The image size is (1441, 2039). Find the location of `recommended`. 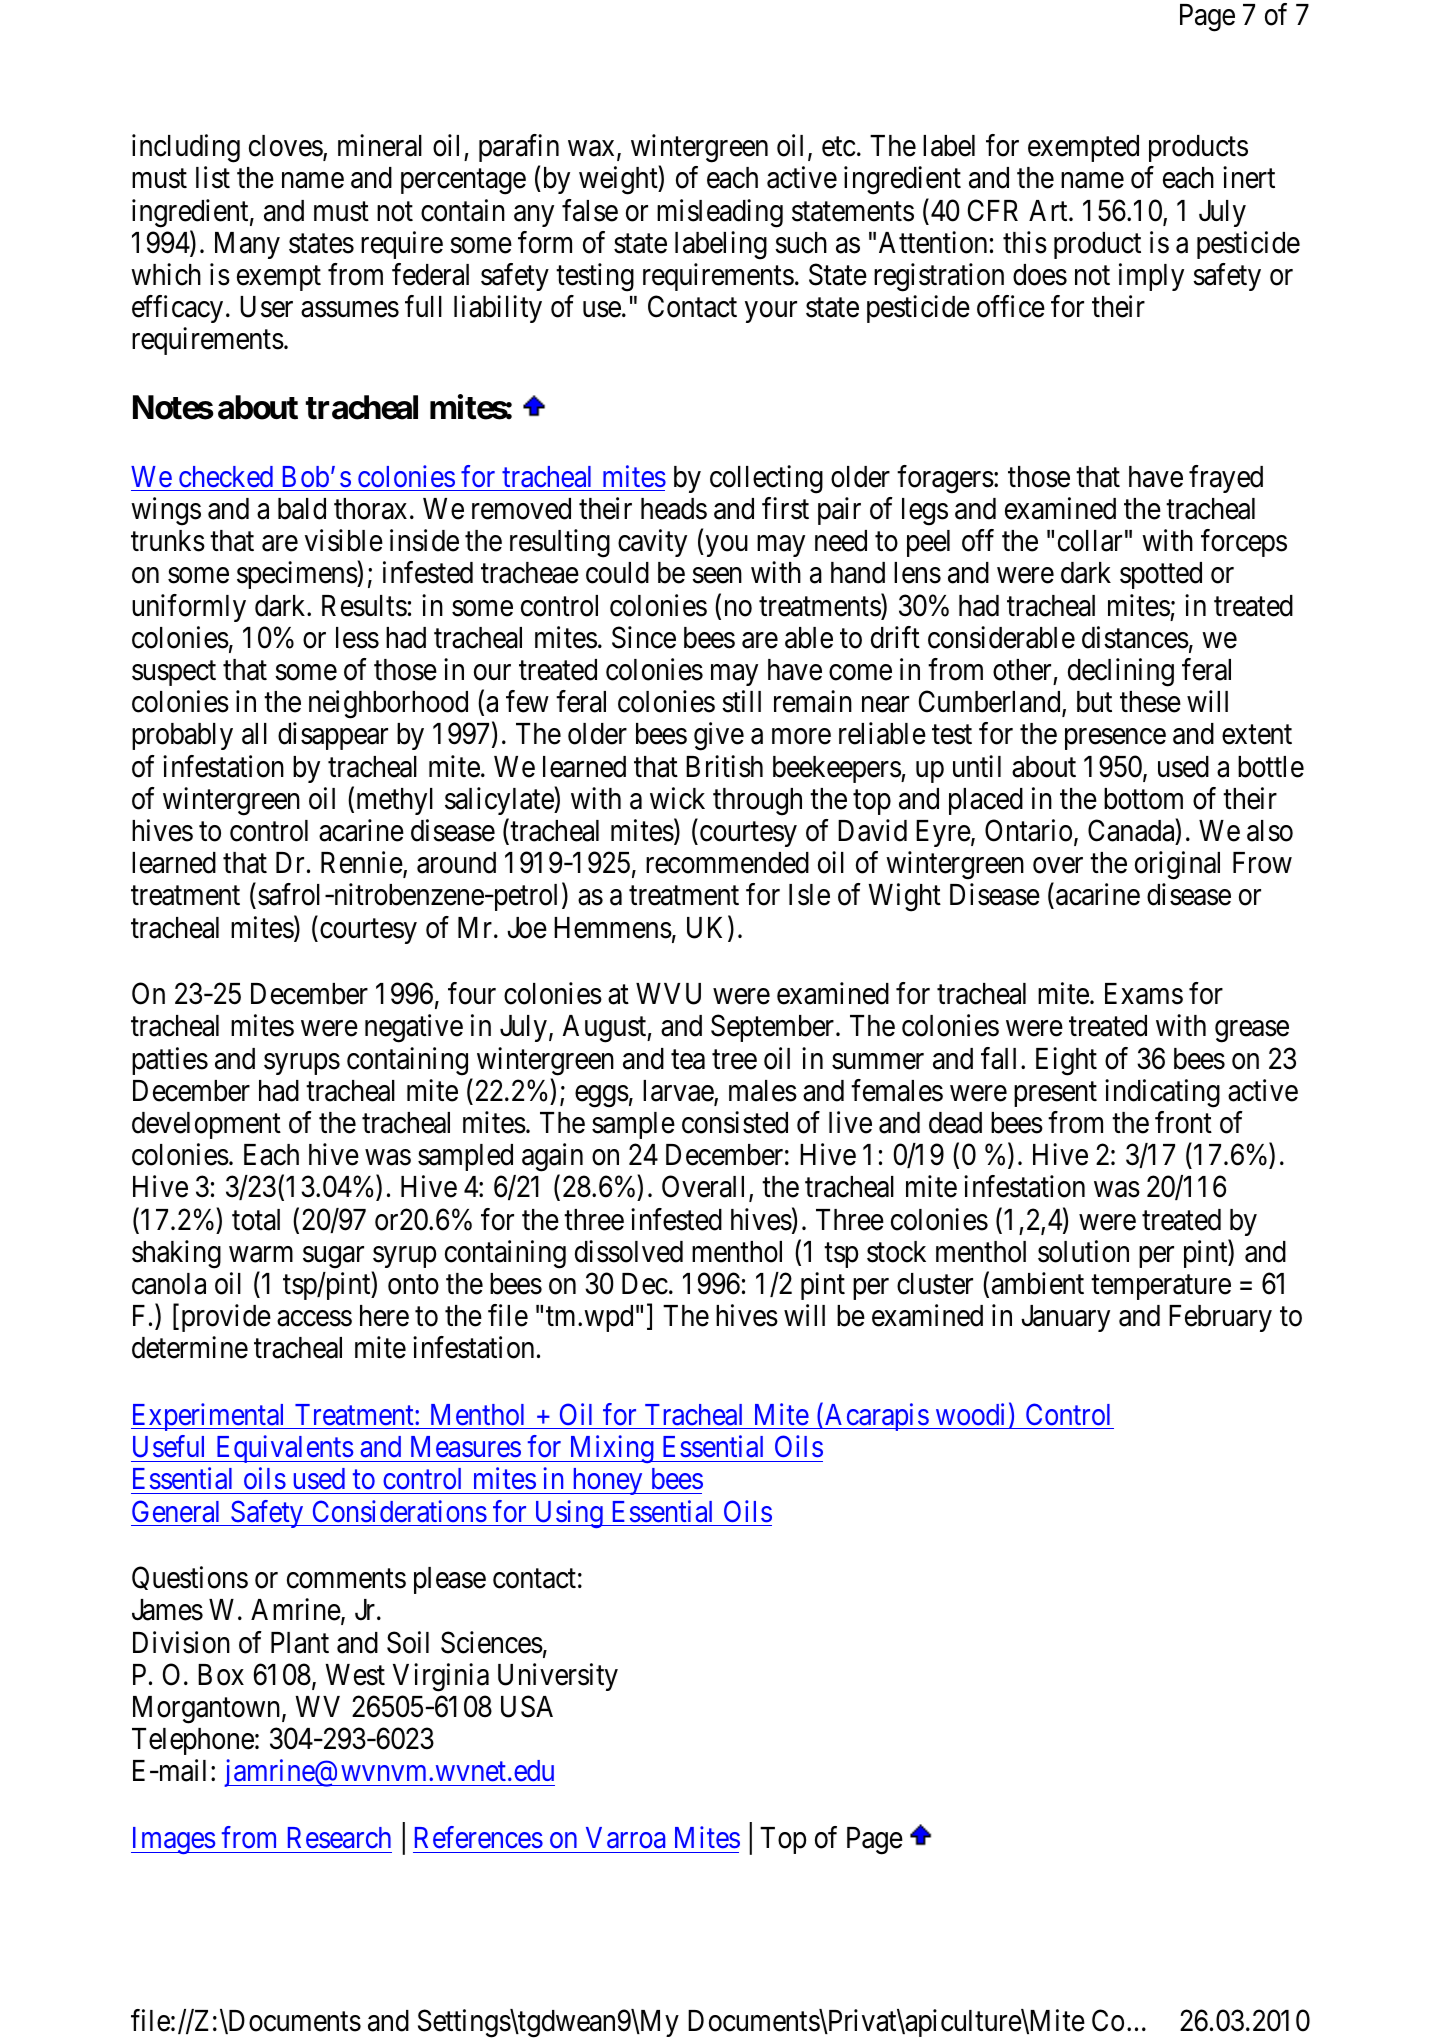

recommended is located at coordinates (727, 863).
